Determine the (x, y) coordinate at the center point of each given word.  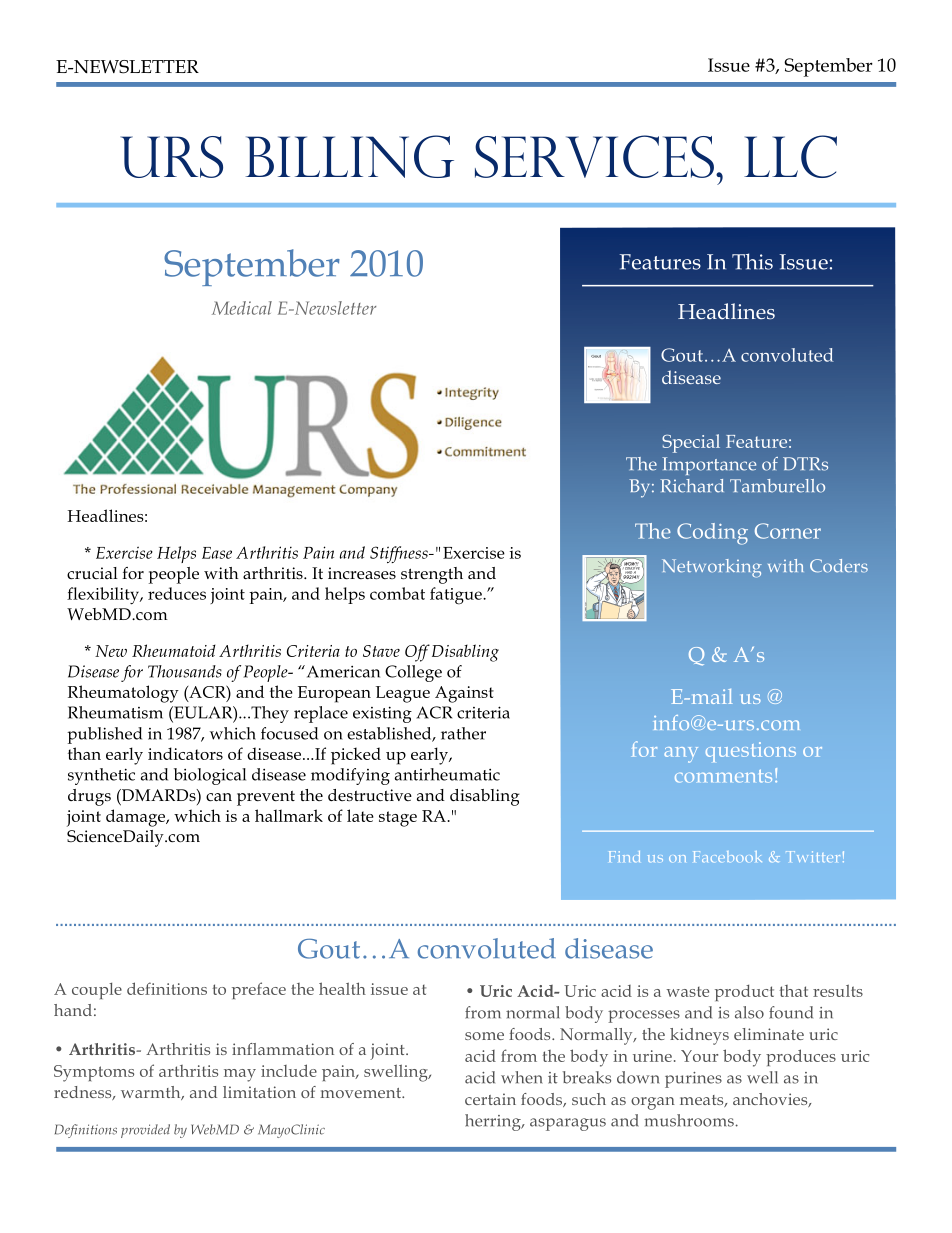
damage (137, 818)
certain (490, 1099)
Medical (242, 308)
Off (417, 653)
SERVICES (594, 156)
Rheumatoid (174, 650)
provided (145, 1131)
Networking (712, 568)
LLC (790, 156)
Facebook (728, 856)
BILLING (350, 156)
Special (691, 443)
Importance (709, 466)
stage (398, 819)
